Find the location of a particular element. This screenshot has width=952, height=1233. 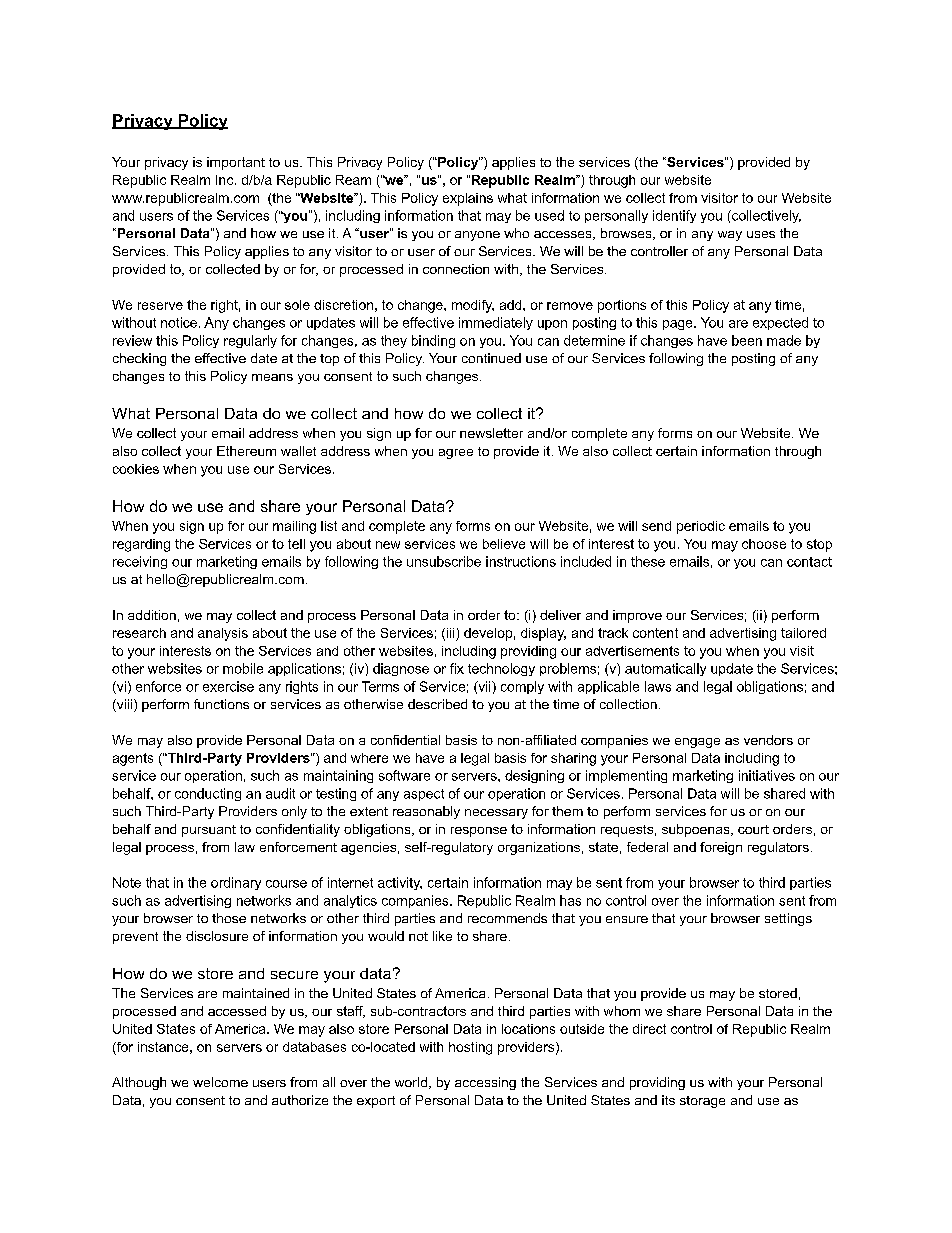

choose is located at coordinates (764, 544).
